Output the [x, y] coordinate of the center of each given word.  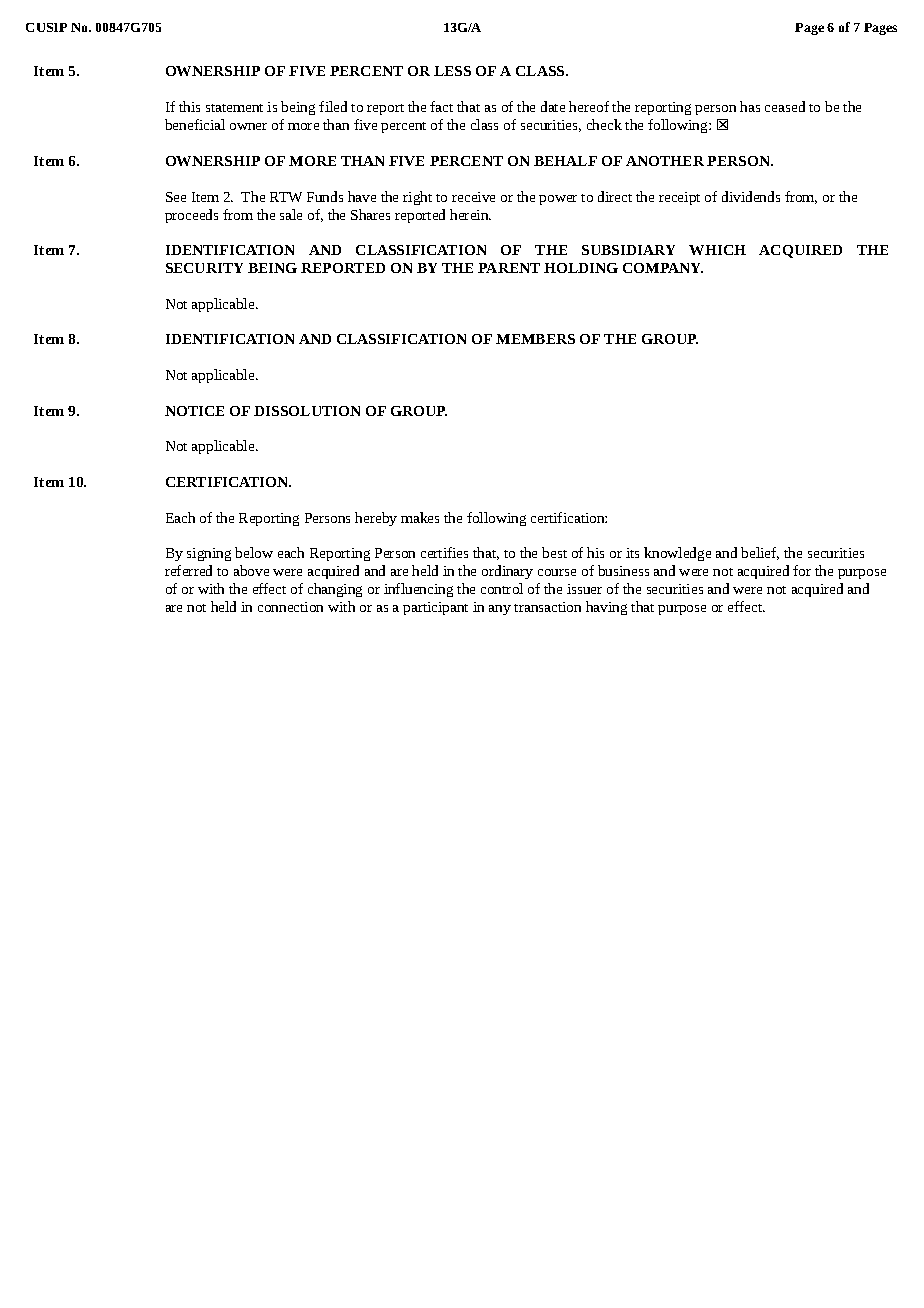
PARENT [509, 268]
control [502, 588]
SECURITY [204, 268]
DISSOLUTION [307, 411]
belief [760, 553]
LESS [452, 71]
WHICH [717, 250]
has [750, 106]
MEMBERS [535, 339]
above [251, 570]
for [802, 570]
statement [234, 108]
